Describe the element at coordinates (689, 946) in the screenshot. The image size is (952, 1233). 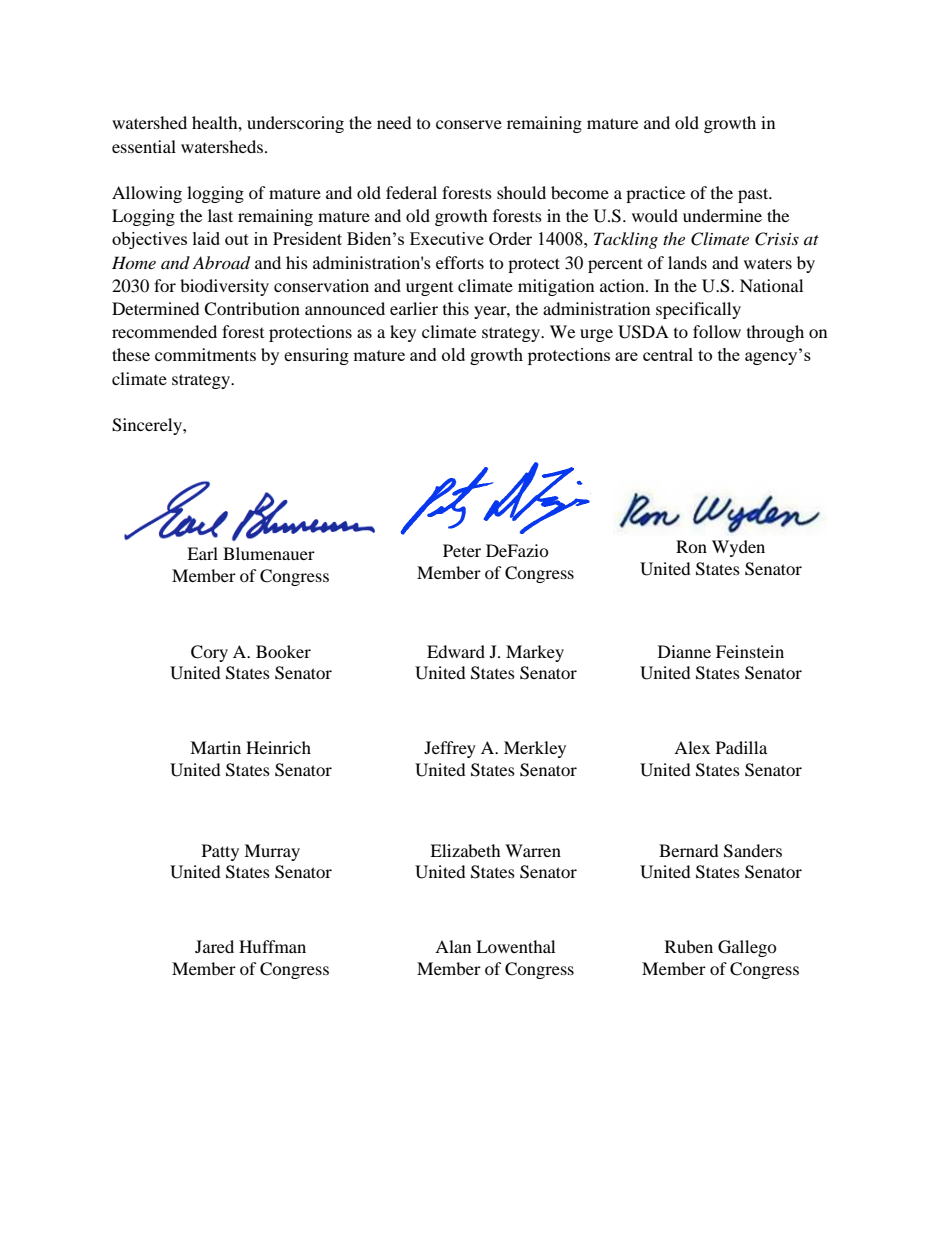
I see `Ruben` at that location.
